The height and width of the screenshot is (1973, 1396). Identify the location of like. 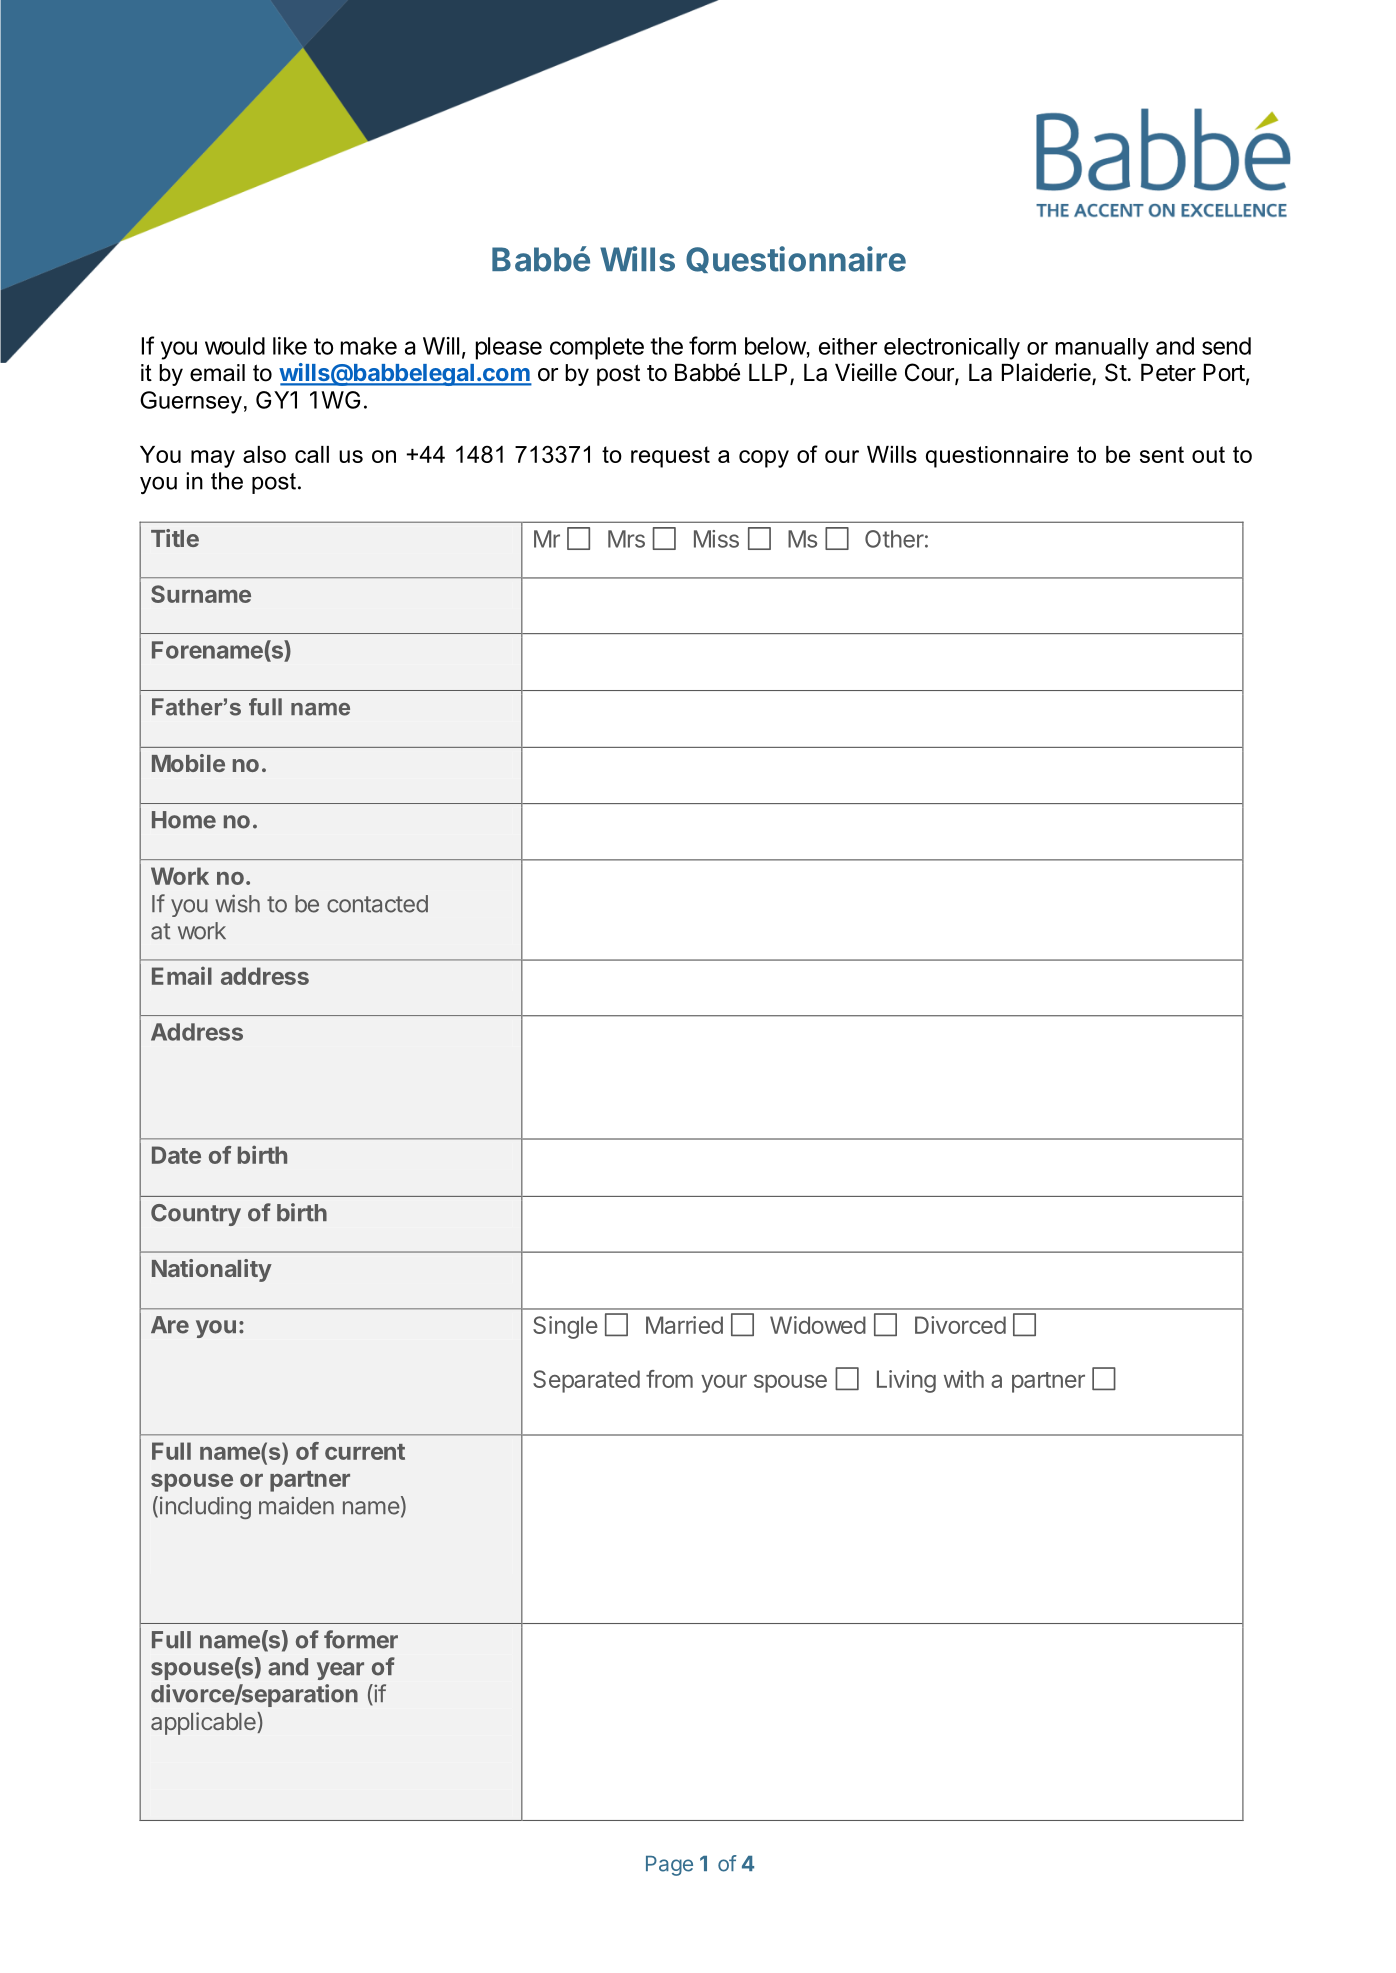
(290, 346).
